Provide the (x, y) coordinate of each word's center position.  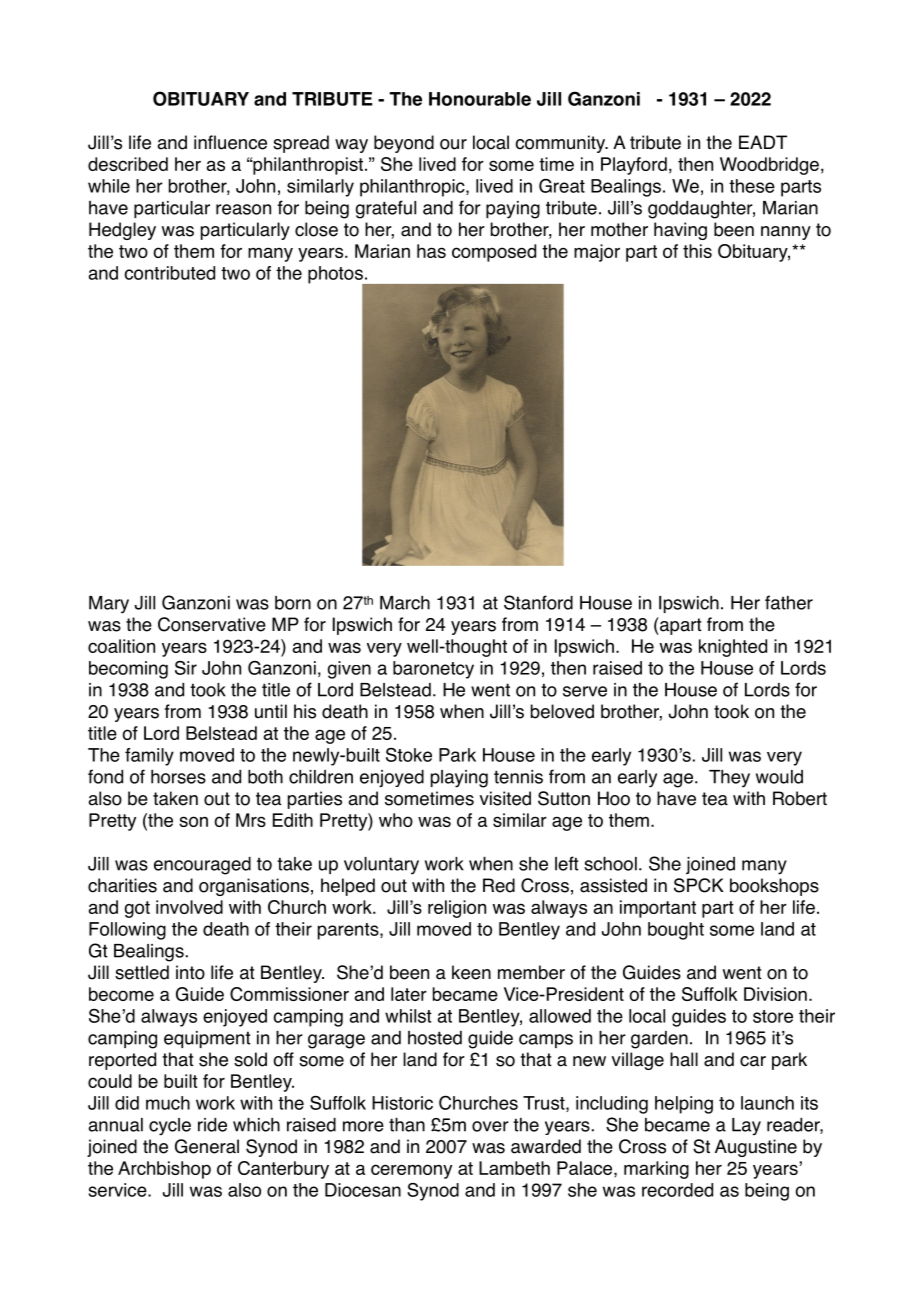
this (697, 251)
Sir (186, 668)
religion (457, 909)
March (405, 603)
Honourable (480, 99)
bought (676, 931)
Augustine (756, 1148)
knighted (733, 648)
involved (189, 907)
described (128, 164)
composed (494, 253)
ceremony (411, 1171)
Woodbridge (769, 166)
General (207, 1146)
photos (336, 276)
